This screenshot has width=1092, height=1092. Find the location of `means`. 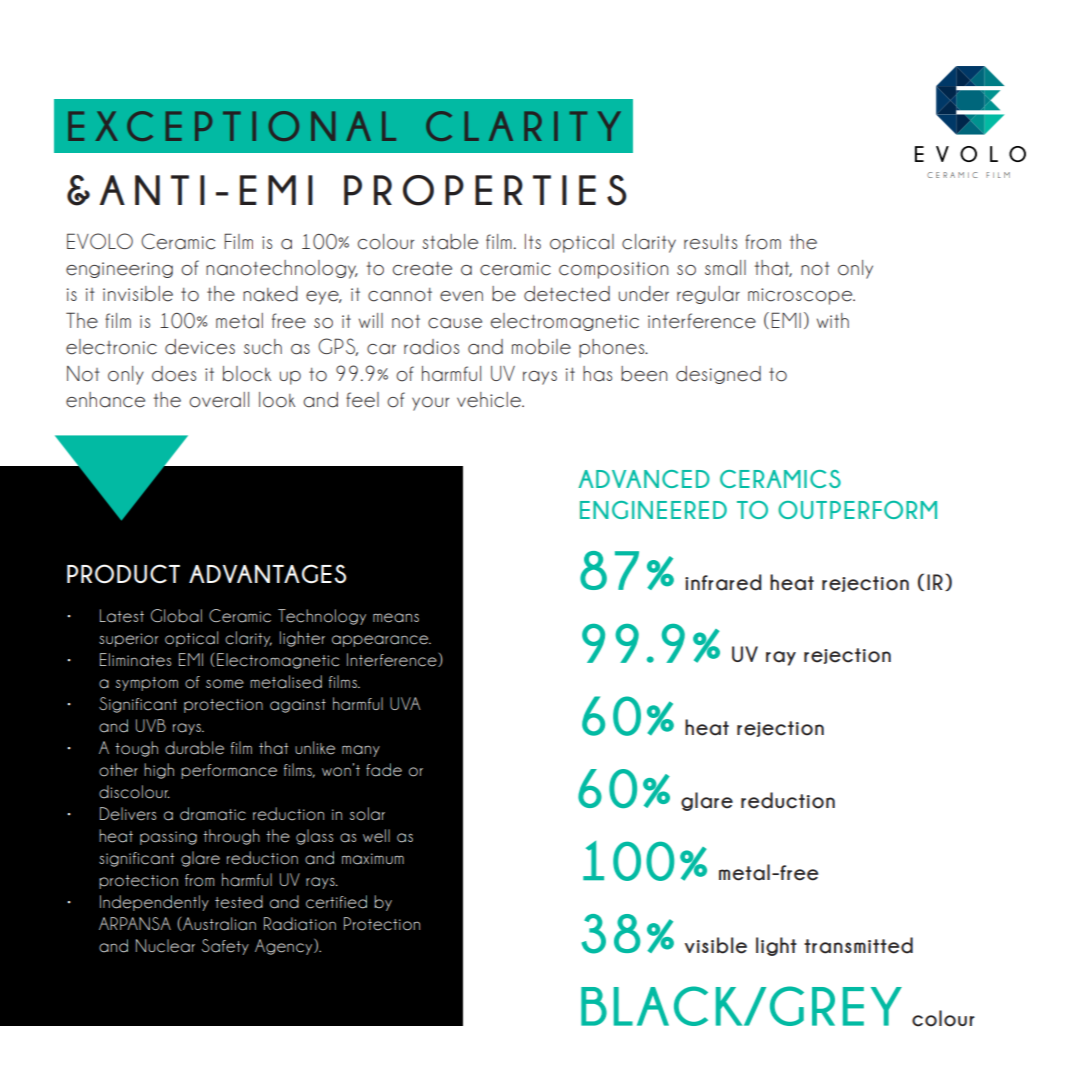

means is located at coordinates (396, 618).
